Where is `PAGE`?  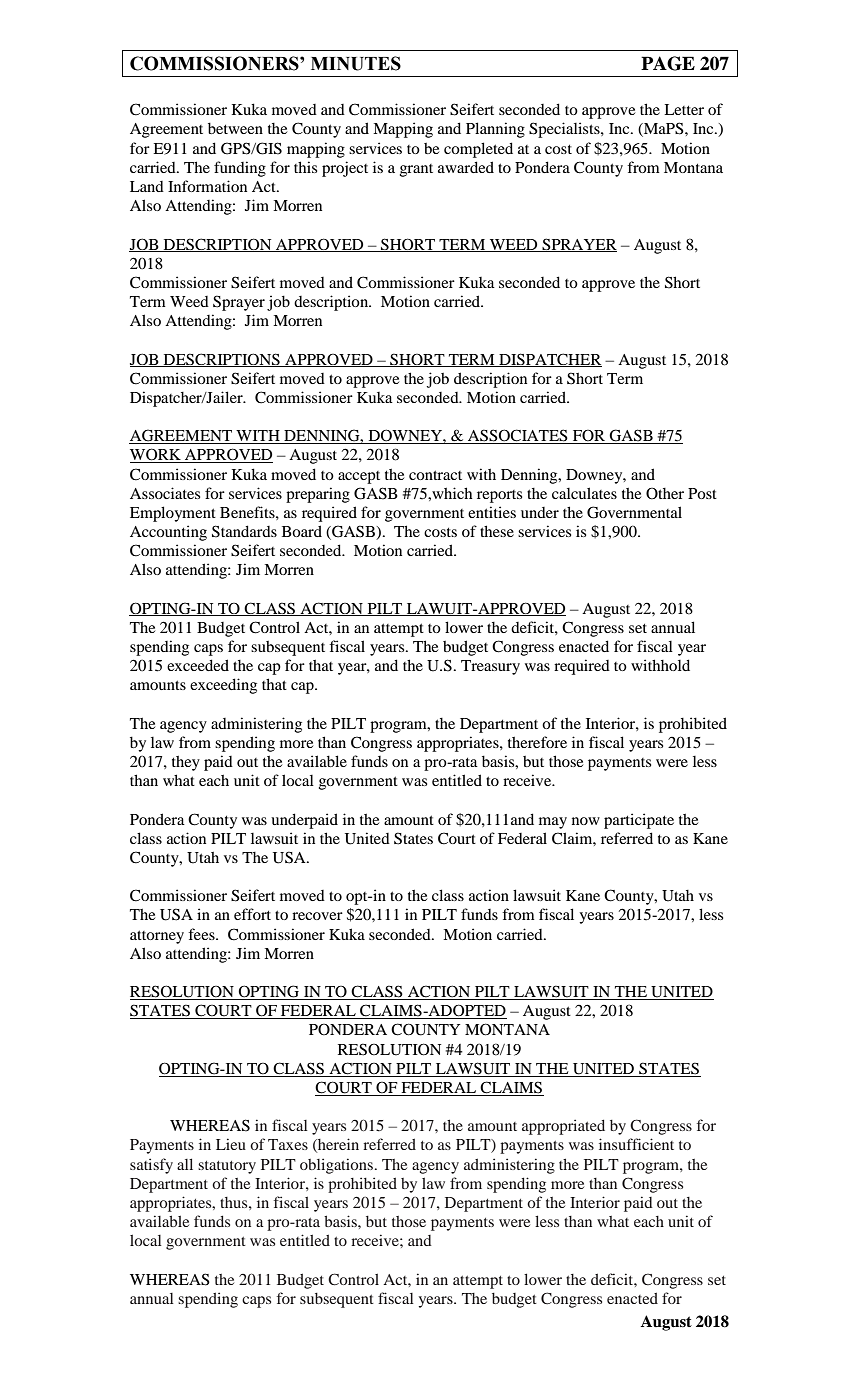 PAGE is located at coordinates (668, 63).
